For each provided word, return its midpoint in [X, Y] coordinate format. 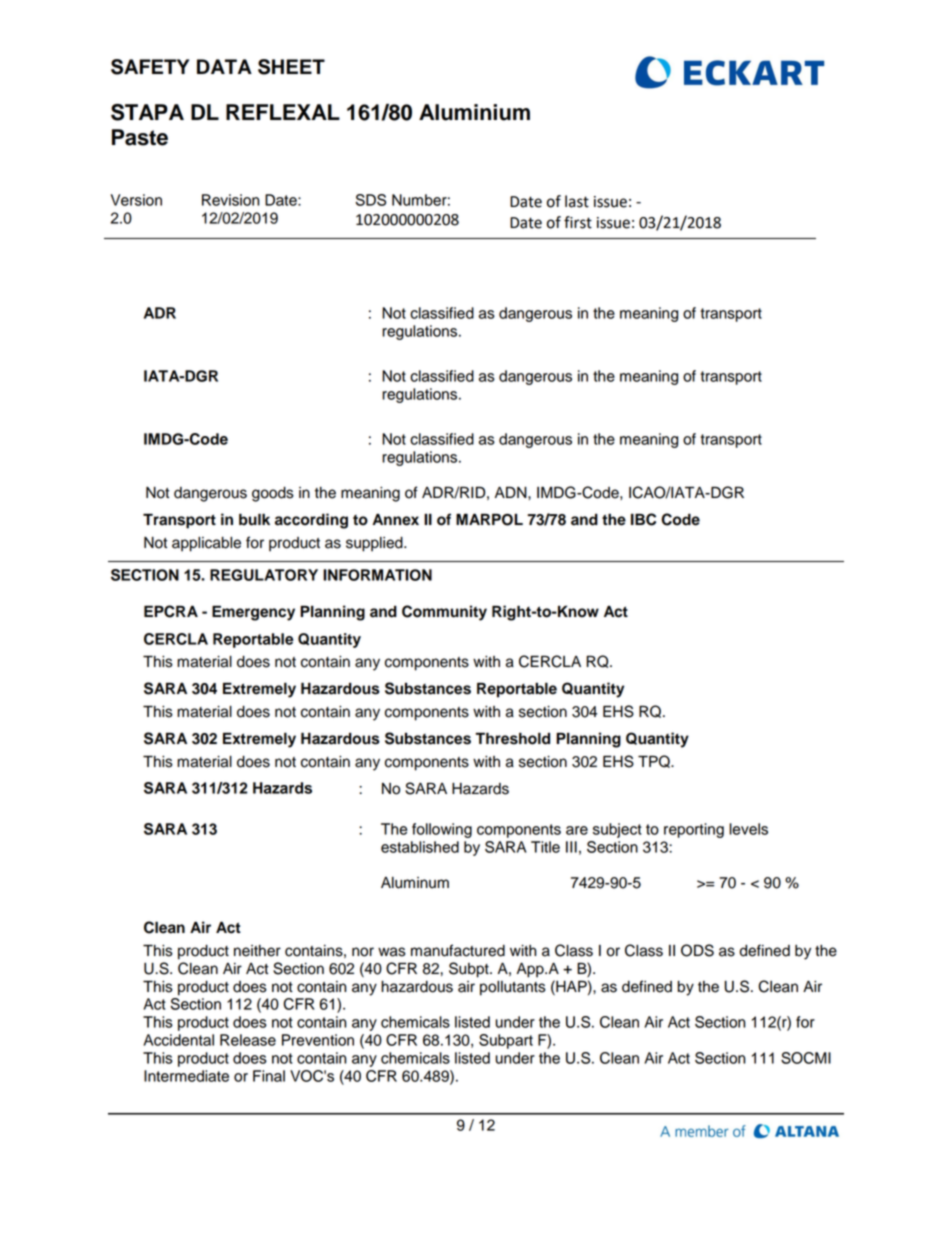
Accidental [178, 1040]
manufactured [458, 950]
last [577, 201]
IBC [643, 519]
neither [257, 951]
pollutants [513, 988]
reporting [694, 830]
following [442, 830]
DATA [224, 66]
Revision [230, 200]
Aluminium [474, 112]
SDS [370, 200]
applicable [206, 544]
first [578, 222]
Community [444, 613]
